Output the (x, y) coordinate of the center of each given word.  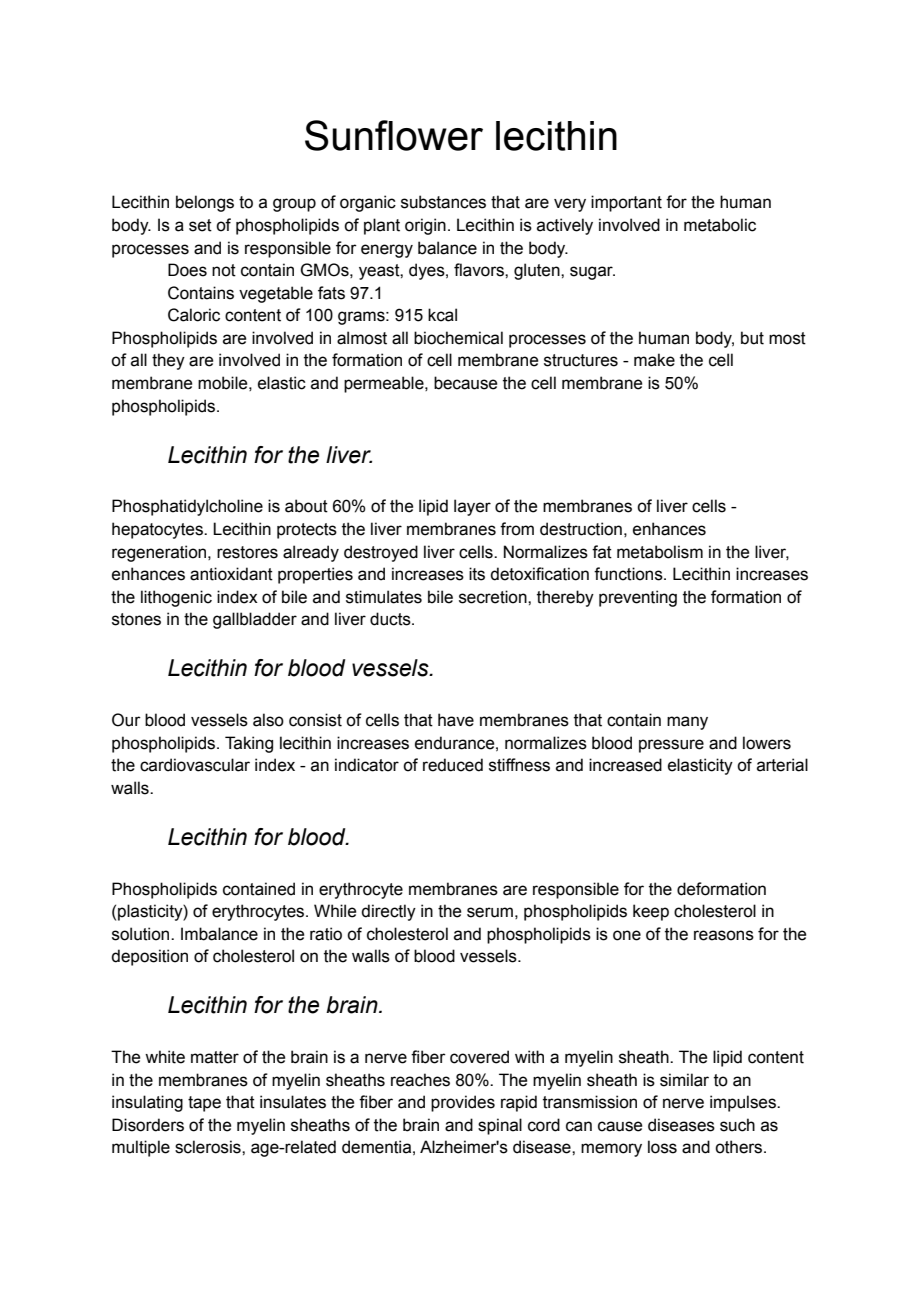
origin (425, 226)
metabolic (720, 225)
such (737, 1125)
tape (204, 1104)
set (200, 225)
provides (463, 1103)
